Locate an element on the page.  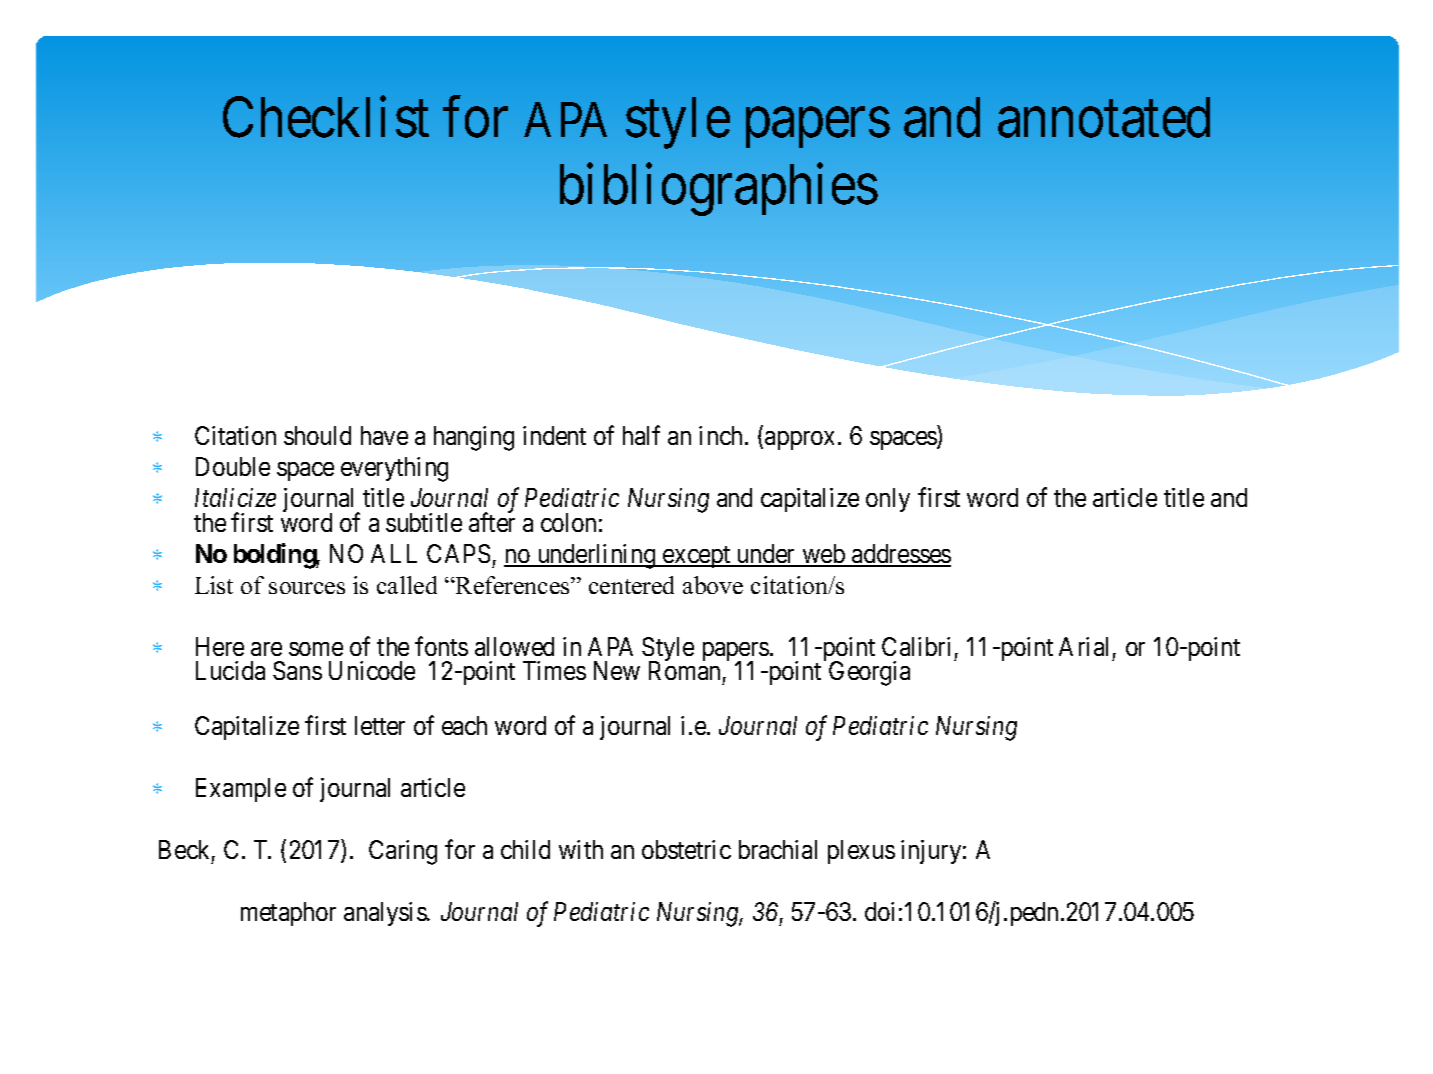
have is located at coordinates (384, 435).
